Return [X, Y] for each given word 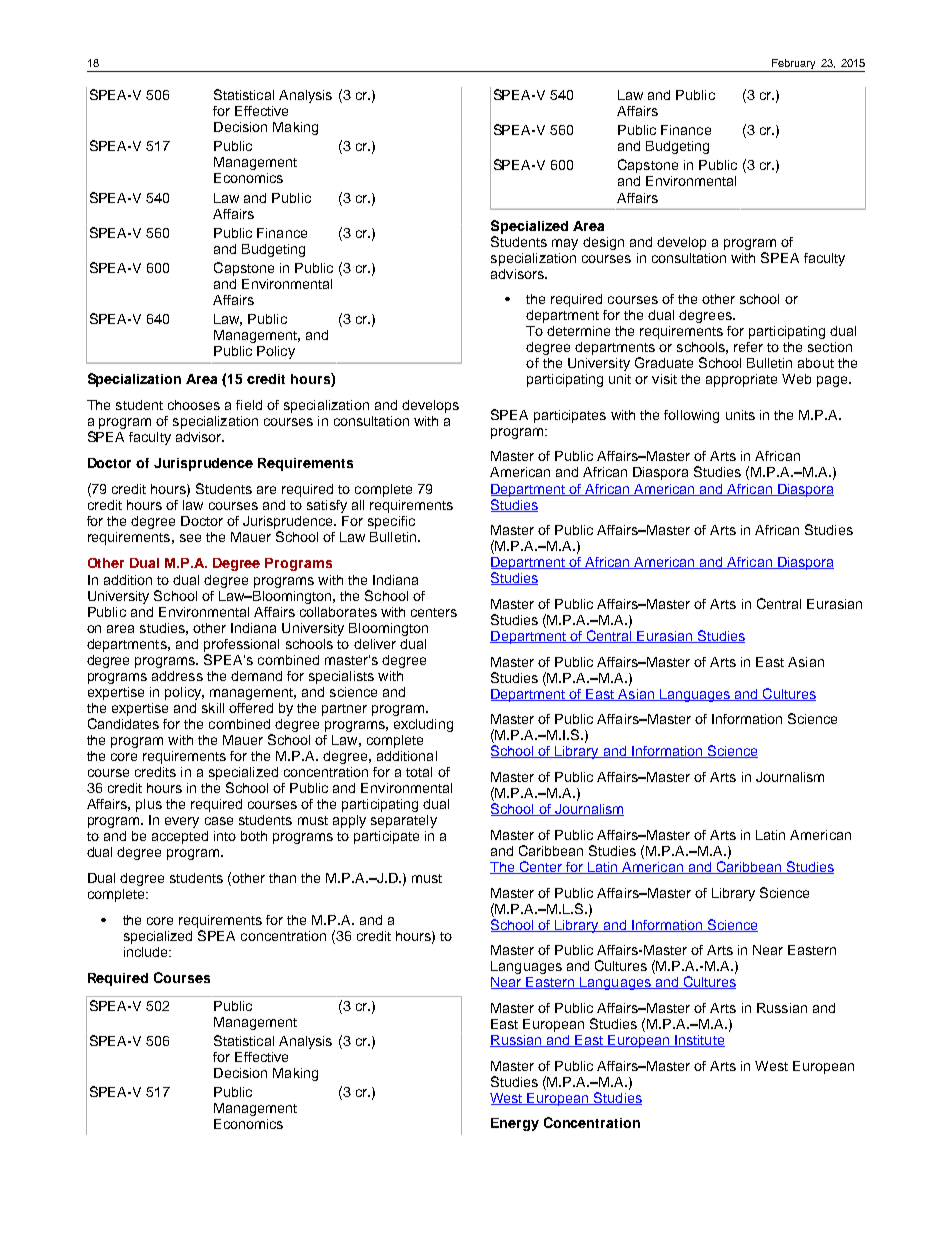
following [691, 416]
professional [241, 645]
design [603, 243]
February [794, 65]
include [147, 952]
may [565, 244]
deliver [375, 644]
